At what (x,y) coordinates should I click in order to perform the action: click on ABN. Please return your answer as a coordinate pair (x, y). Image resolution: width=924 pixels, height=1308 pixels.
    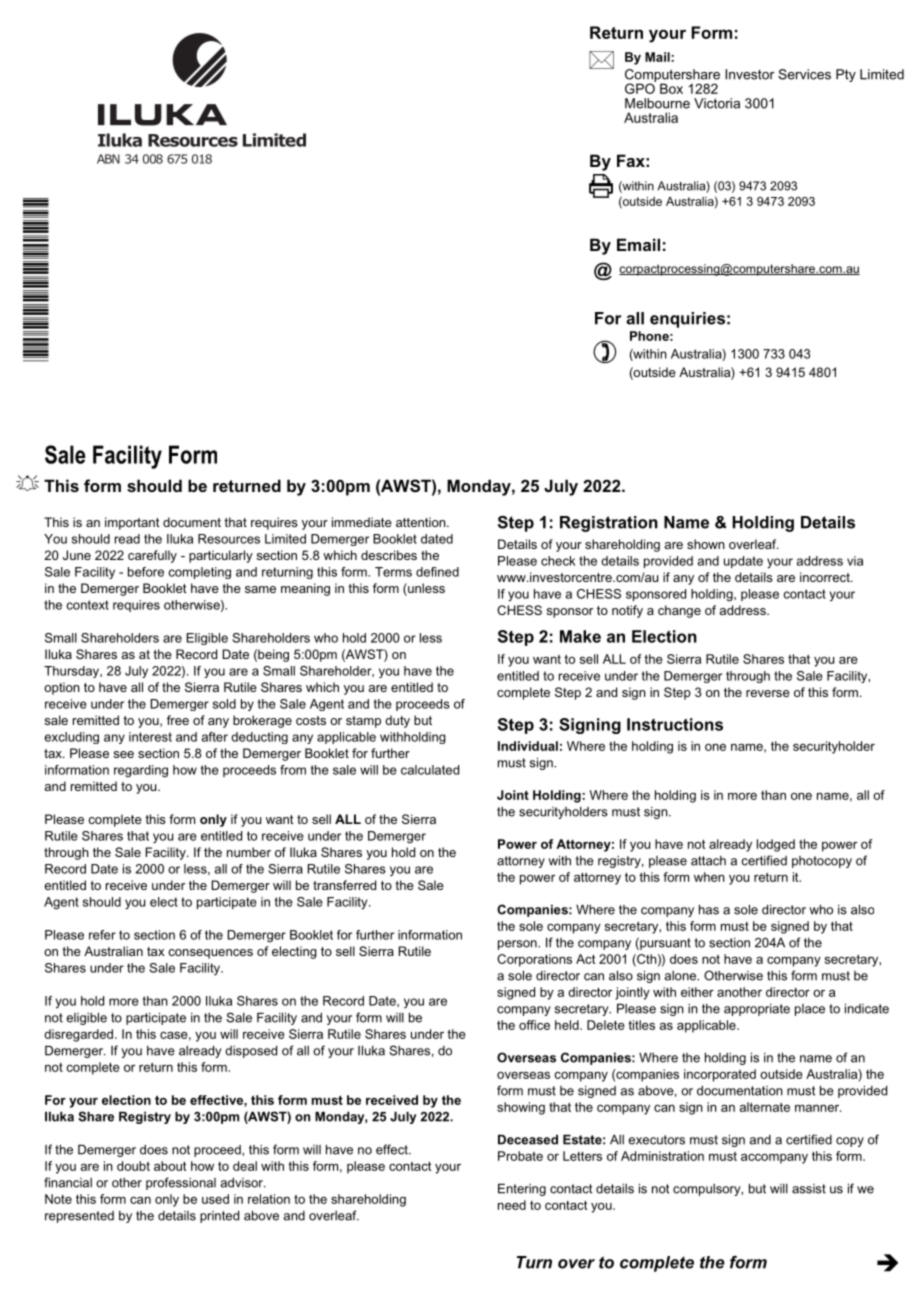
    Looking at the image, I should click on (108, 159).
